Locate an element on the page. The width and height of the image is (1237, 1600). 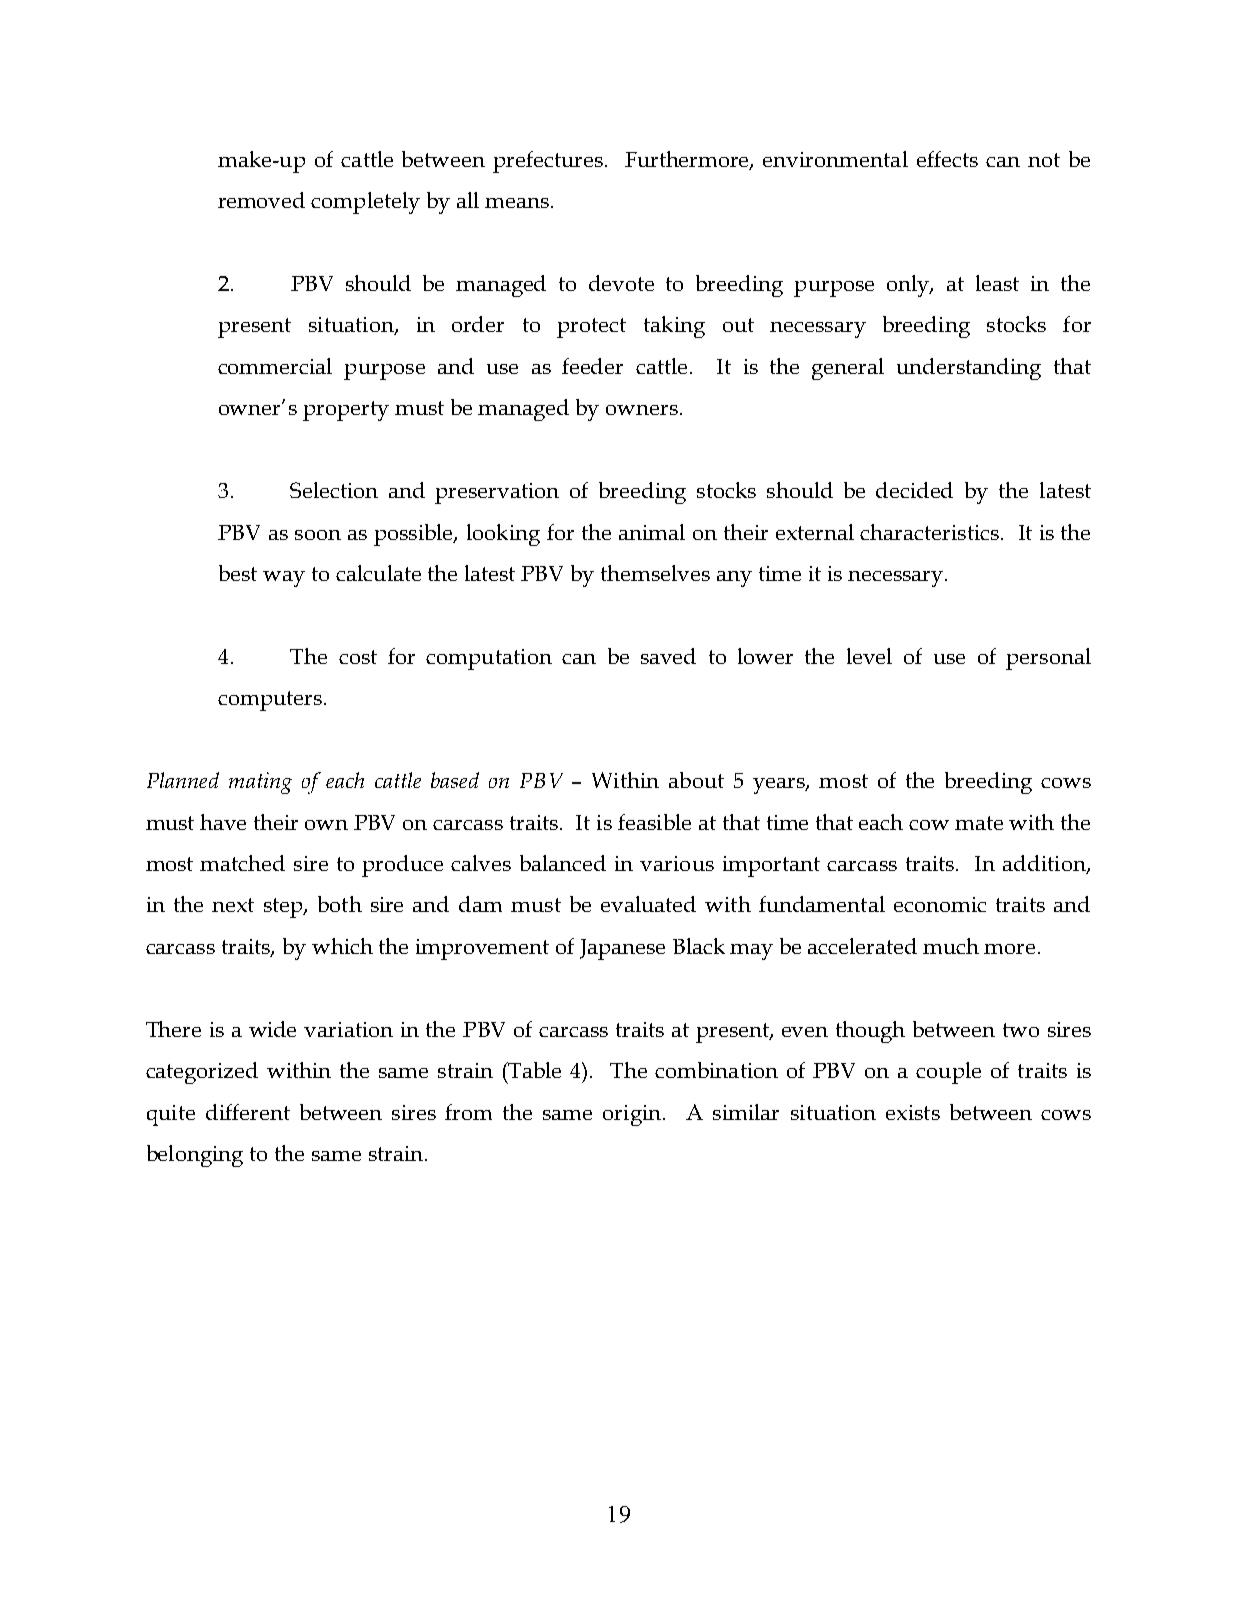
economic is located at coordinates (940, 904).
